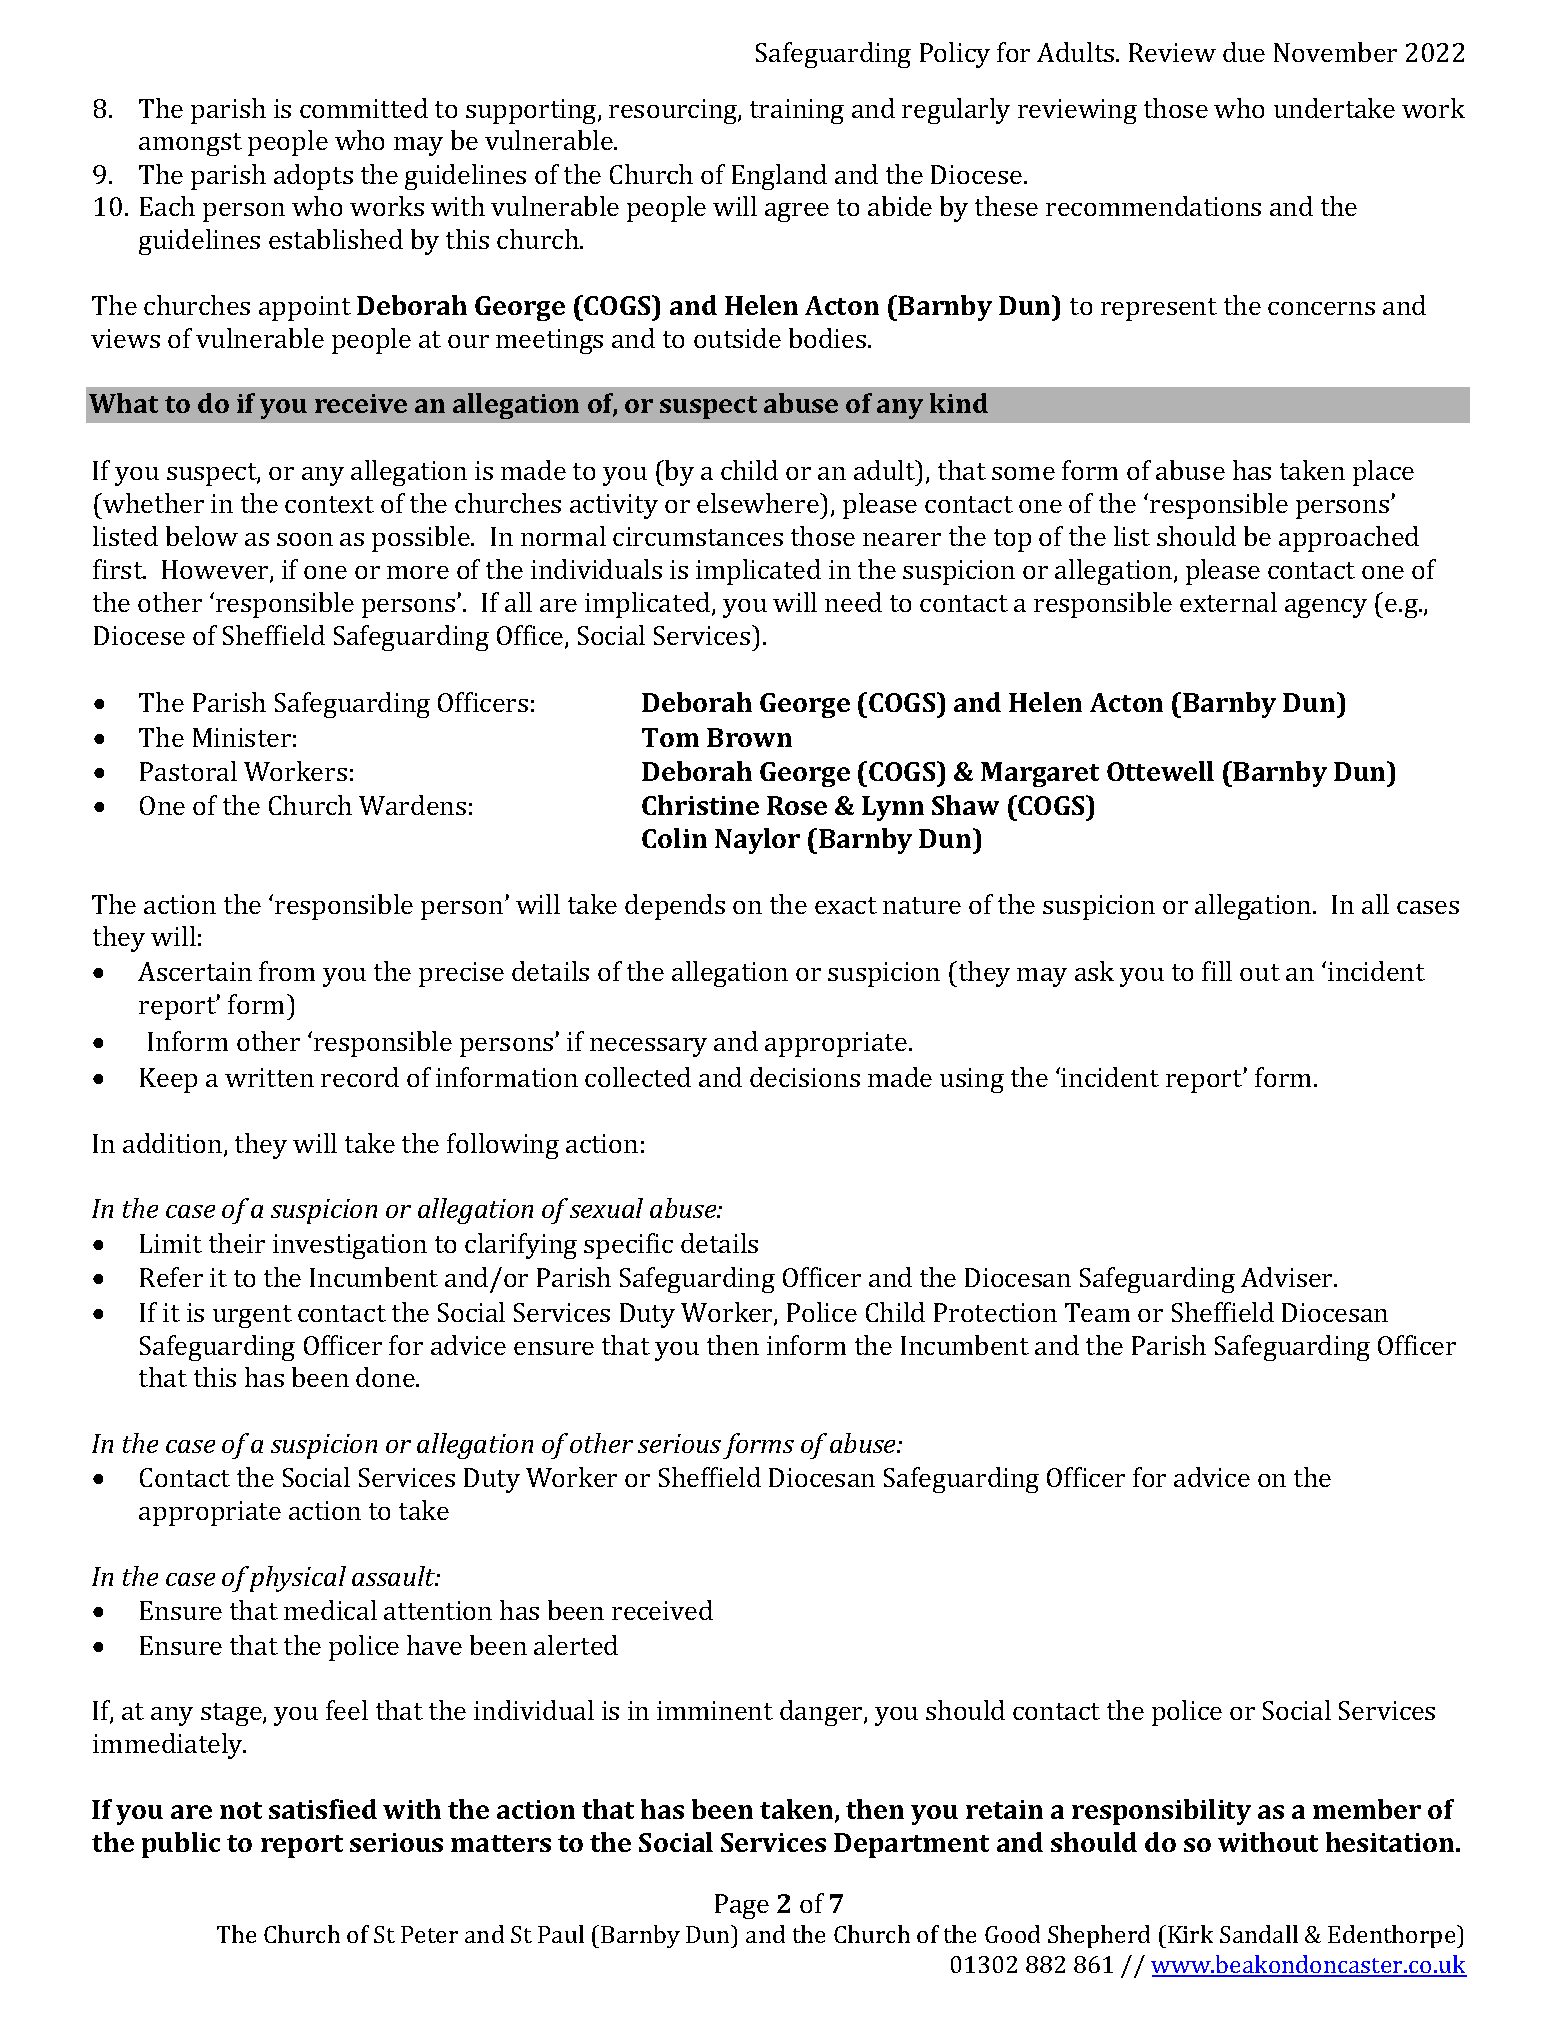 The width and height of the screenshot is (1558, 2017). I want to click on due, so click(1244, 52).
